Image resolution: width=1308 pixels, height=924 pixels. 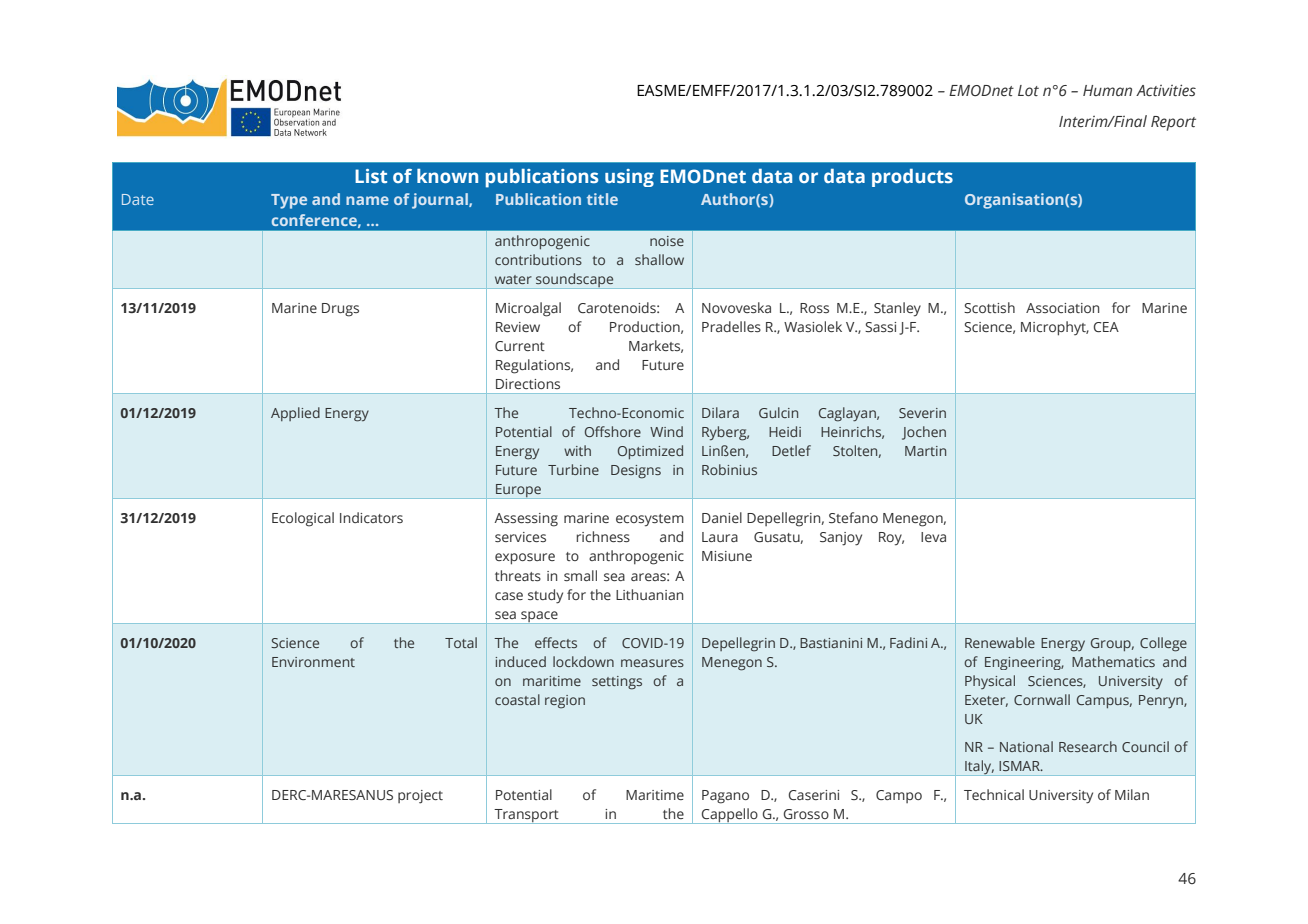 I want to click on Technical, so click(x=994, y=794).
